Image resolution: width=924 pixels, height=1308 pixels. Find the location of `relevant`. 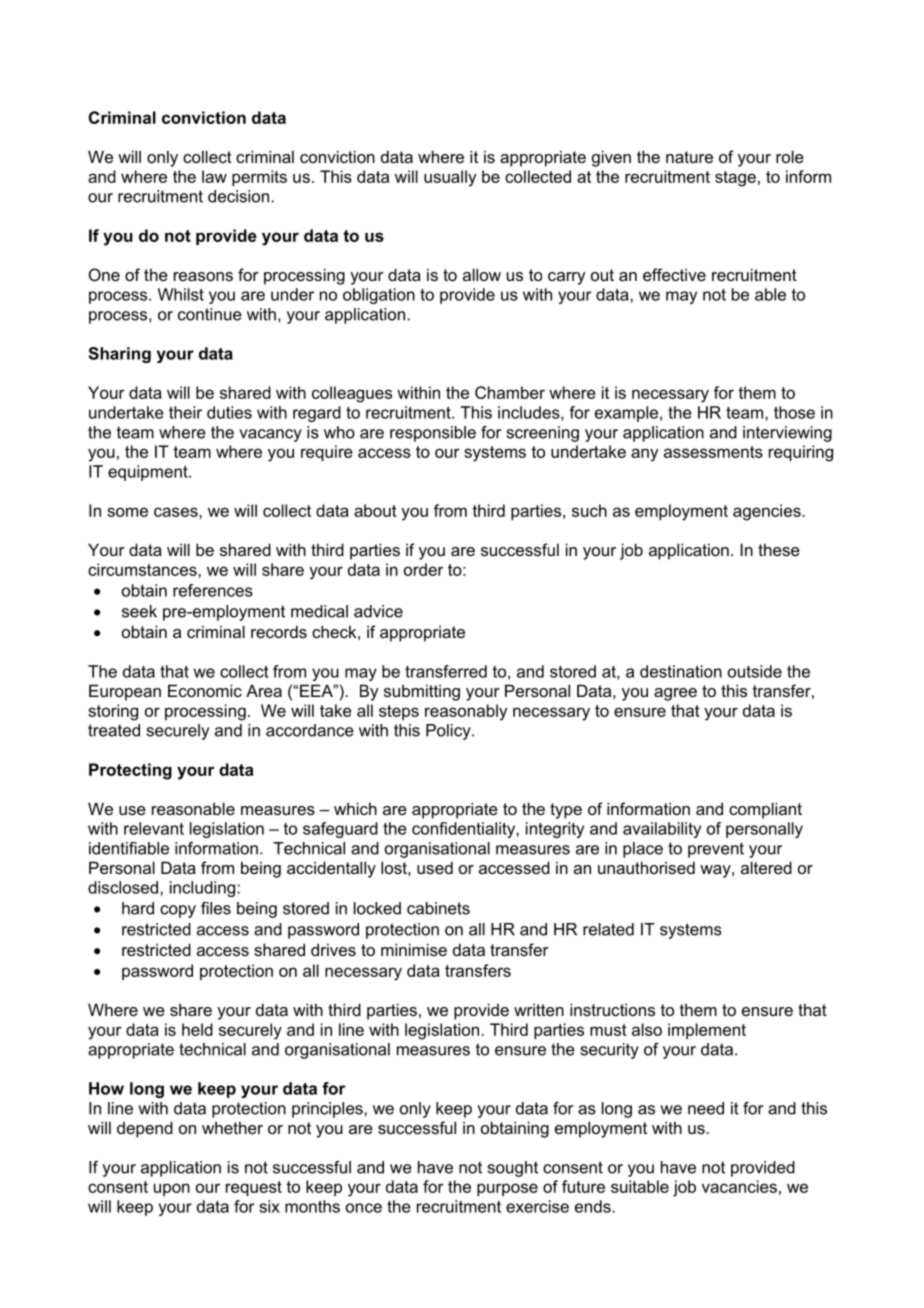

relevant is located at coordinates (154, 828).
